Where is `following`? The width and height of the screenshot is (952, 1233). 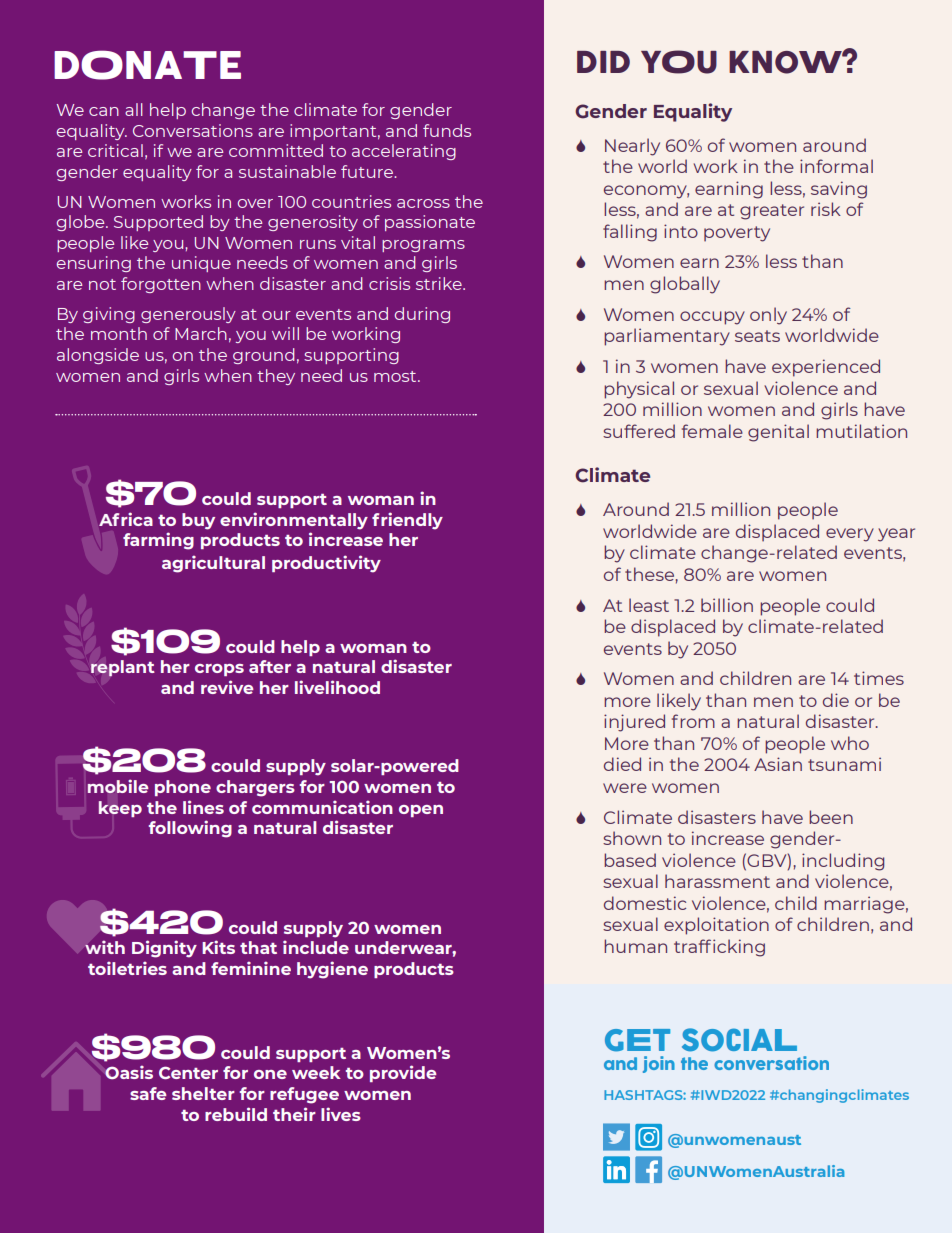
following is located at coordinates (190, 829).
